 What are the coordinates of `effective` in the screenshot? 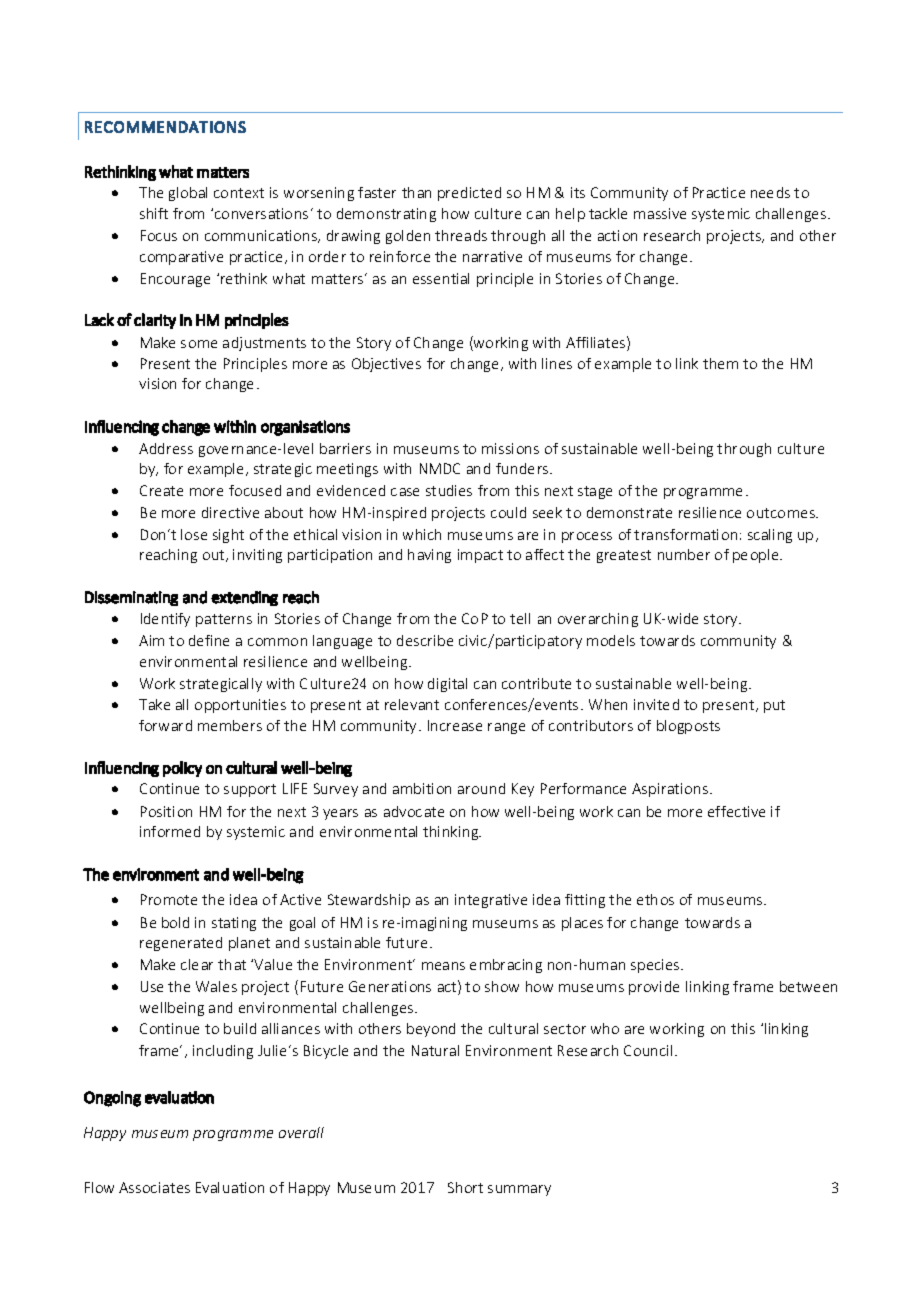 It's located at (736, 811).
